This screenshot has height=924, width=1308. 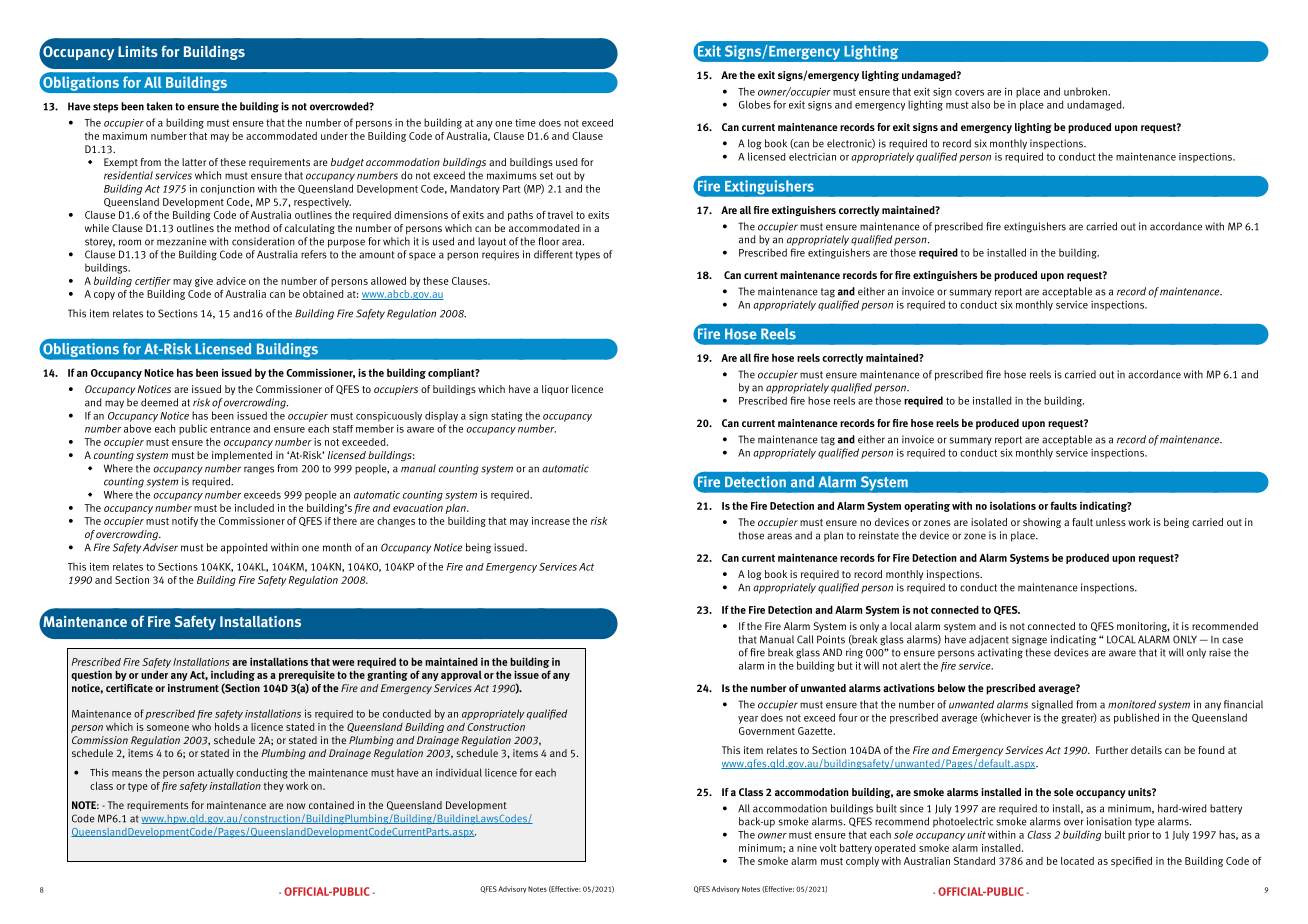 I want to click on electrician, so click(x=812, y=157).
